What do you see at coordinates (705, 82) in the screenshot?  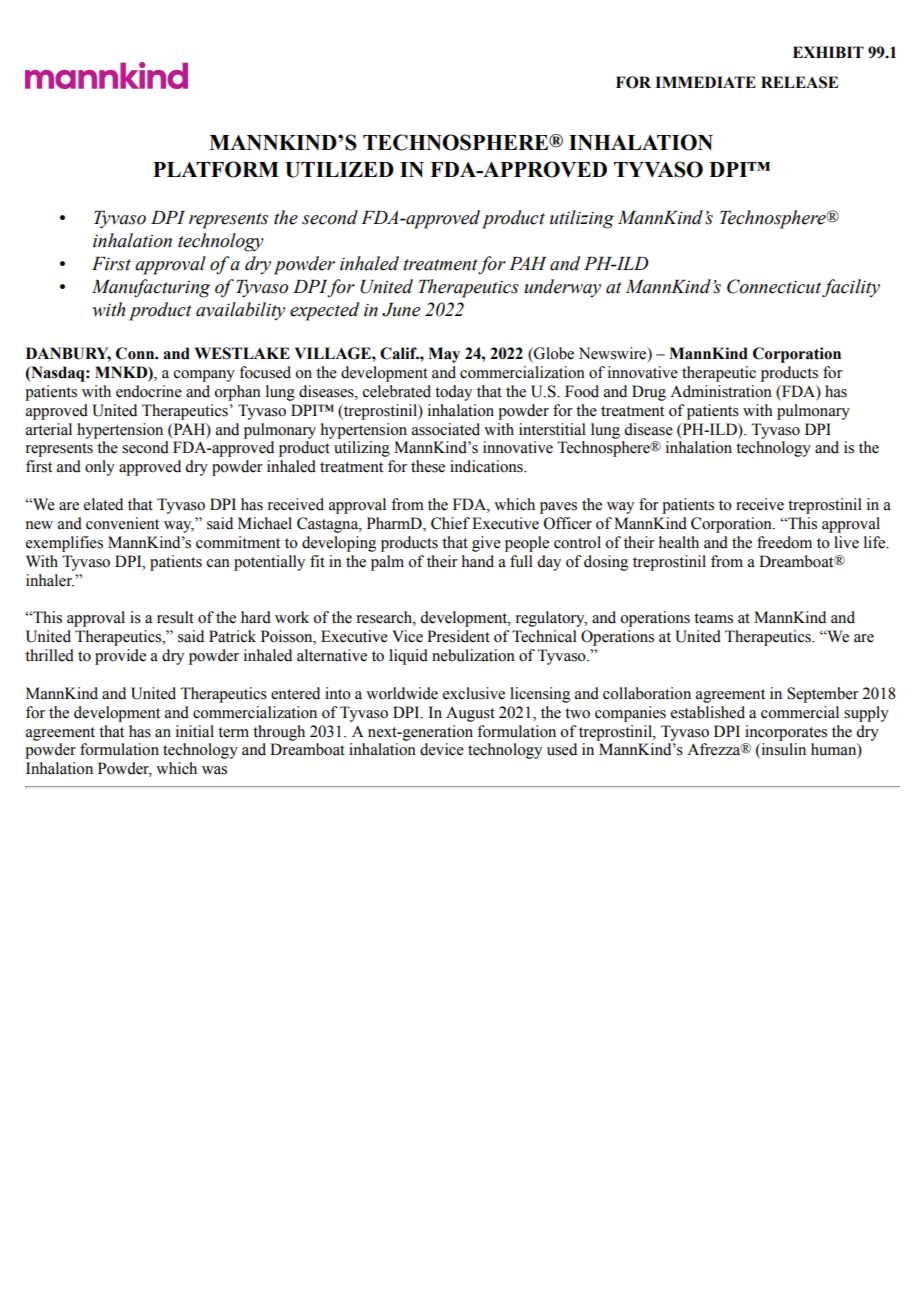 I see `IMMEDIATE` at bounding box center [705, 82].
